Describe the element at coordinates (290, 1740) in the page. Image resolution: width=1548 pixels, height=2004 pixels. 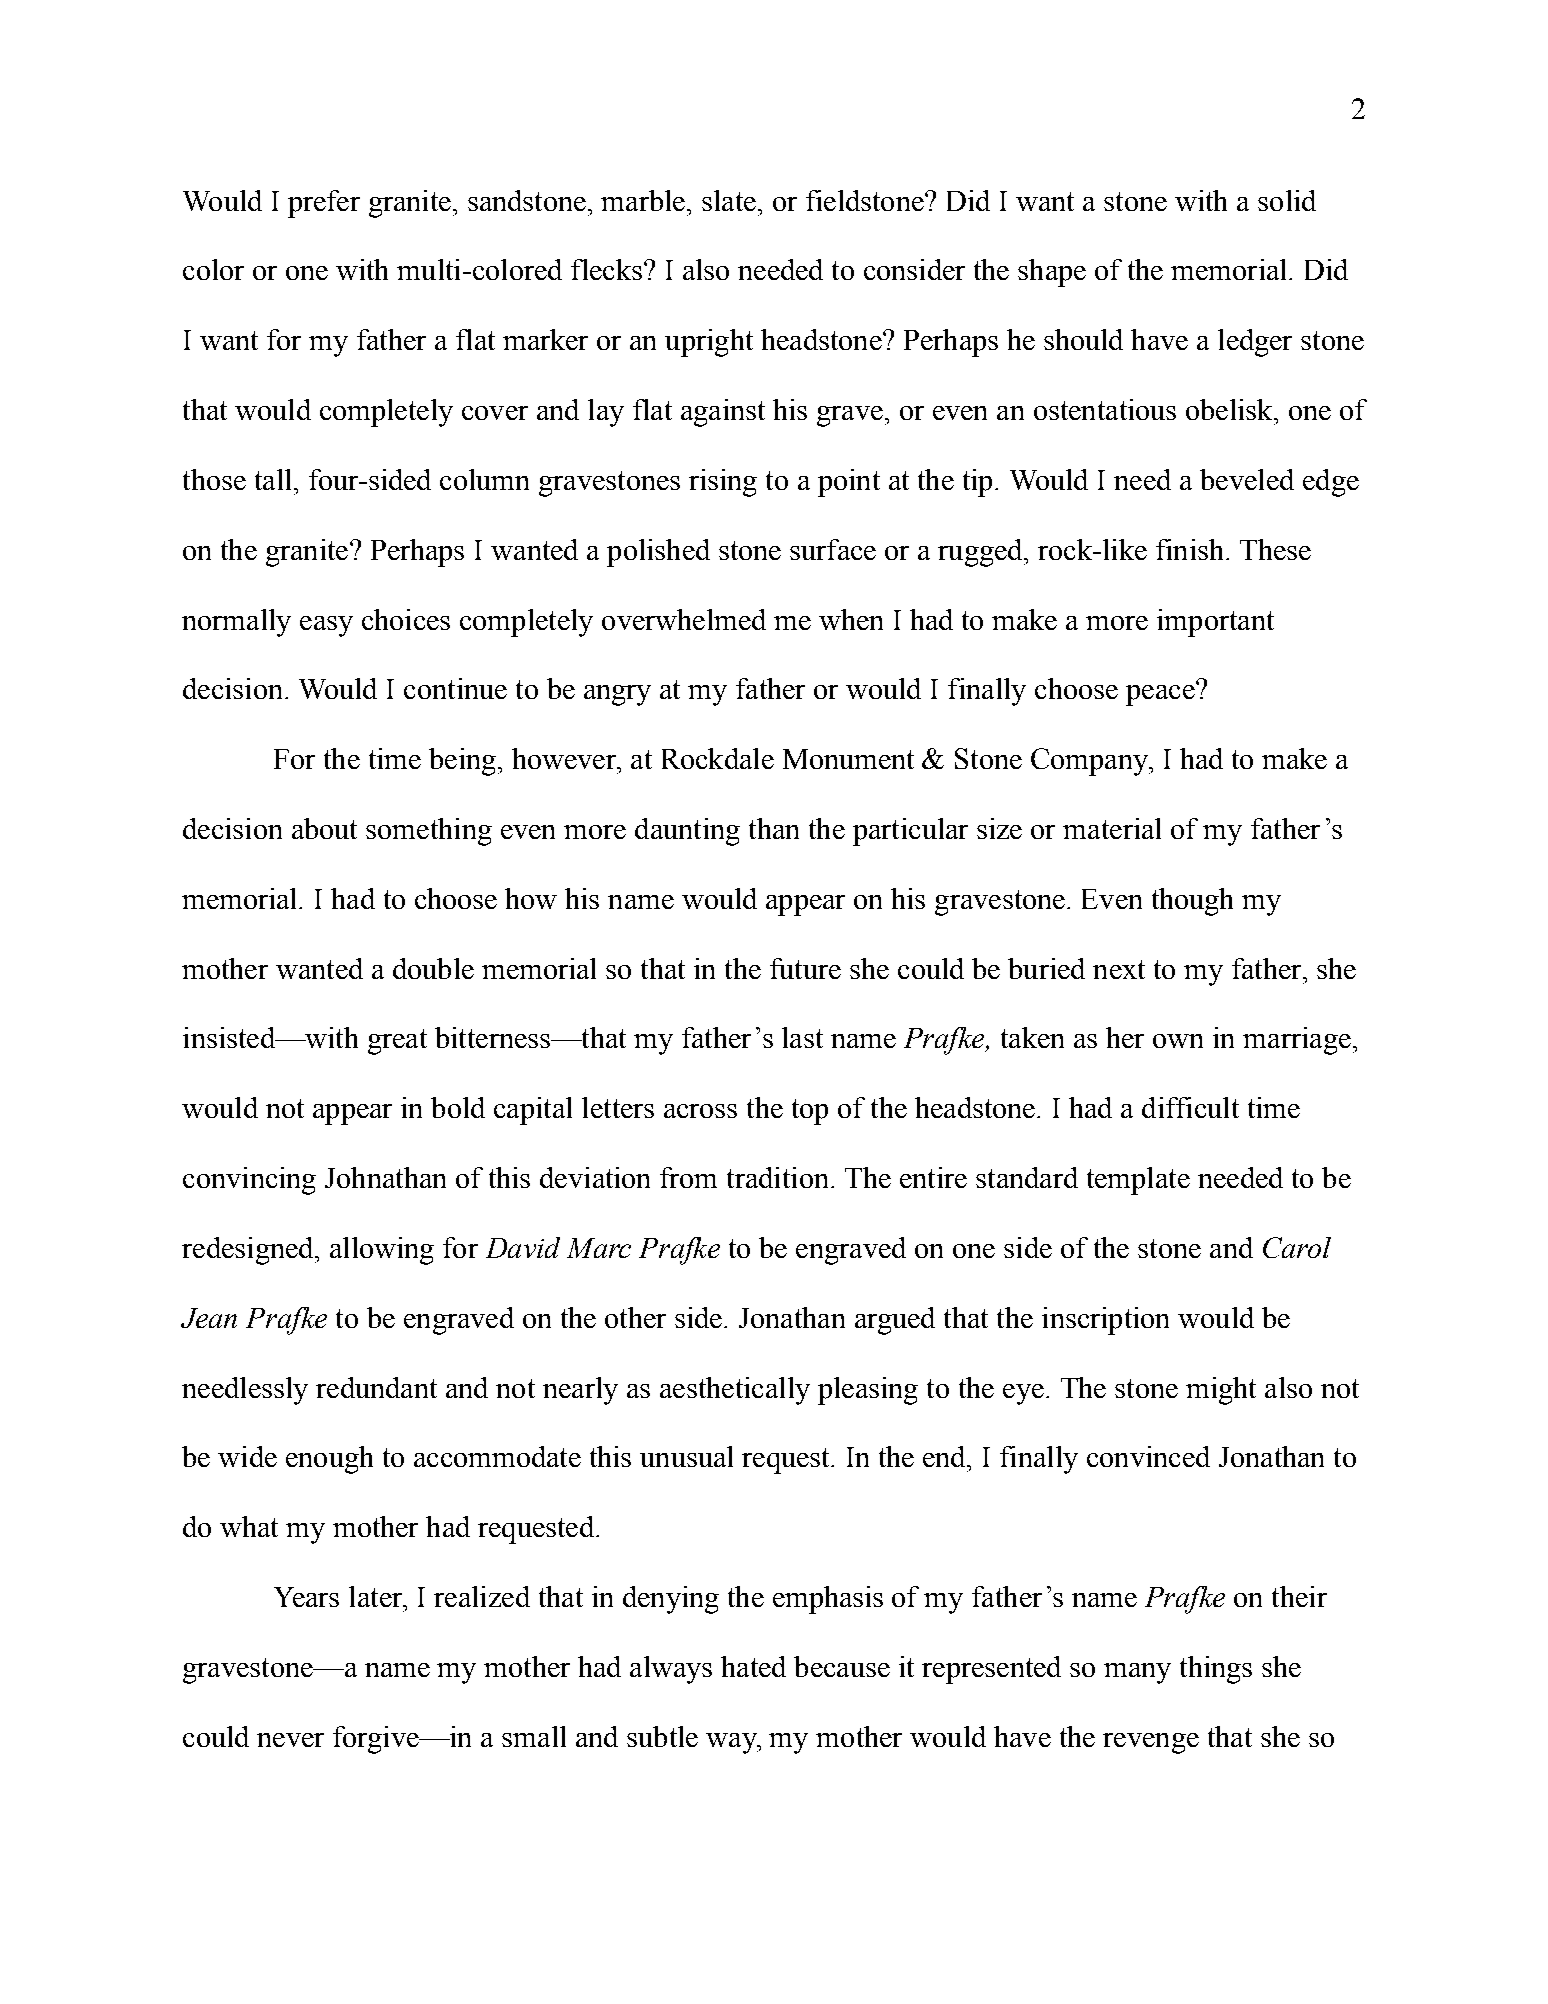
I see `never` at that location.
